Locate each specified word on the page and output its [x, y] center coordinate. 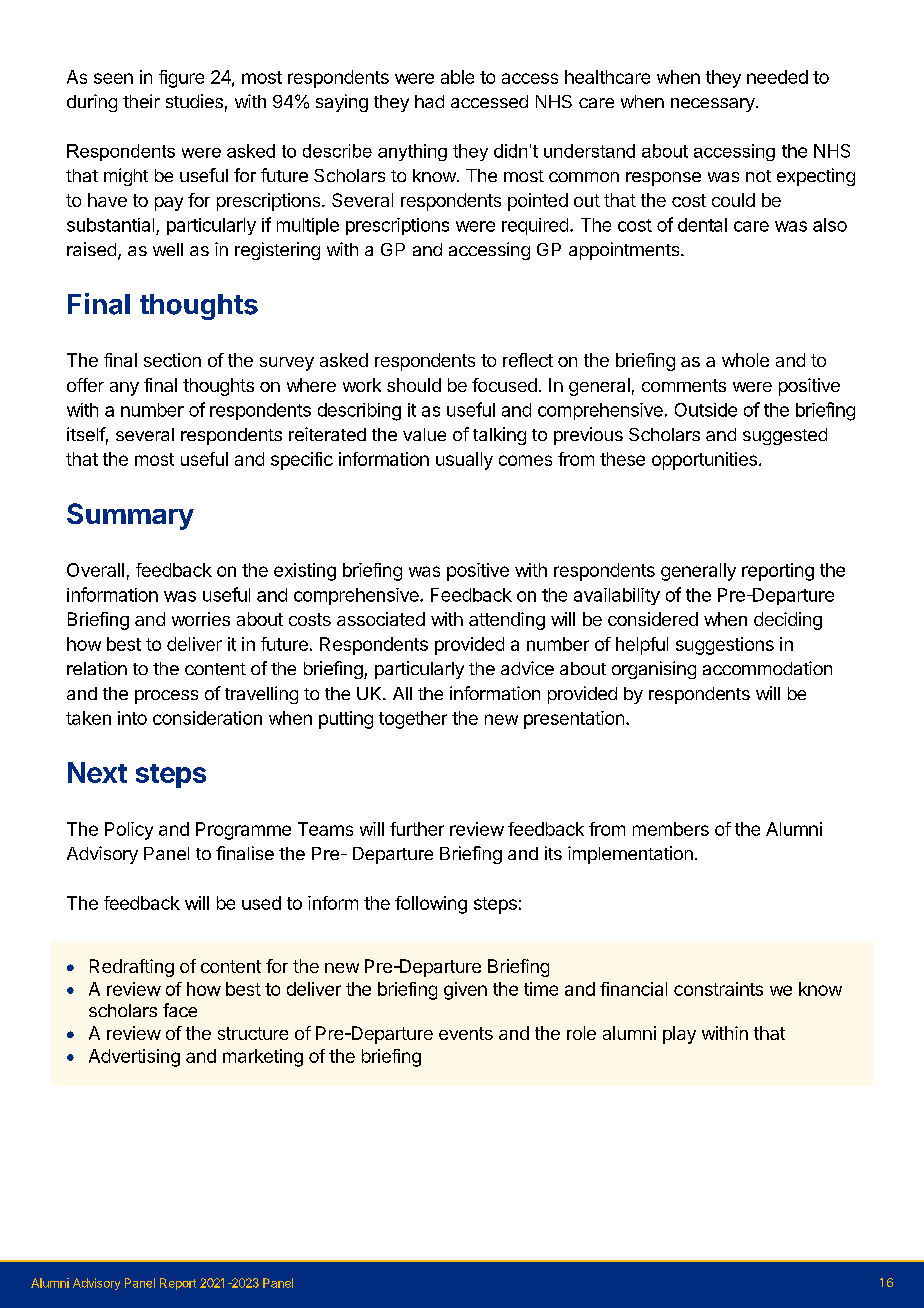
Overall [95, 570]
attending [507, 621]
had [429, 101]
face [180, 1010]
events [466, 1033]
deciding [788, 621]
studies [194, 101]
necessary [714, 105]
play [679, 1035]
